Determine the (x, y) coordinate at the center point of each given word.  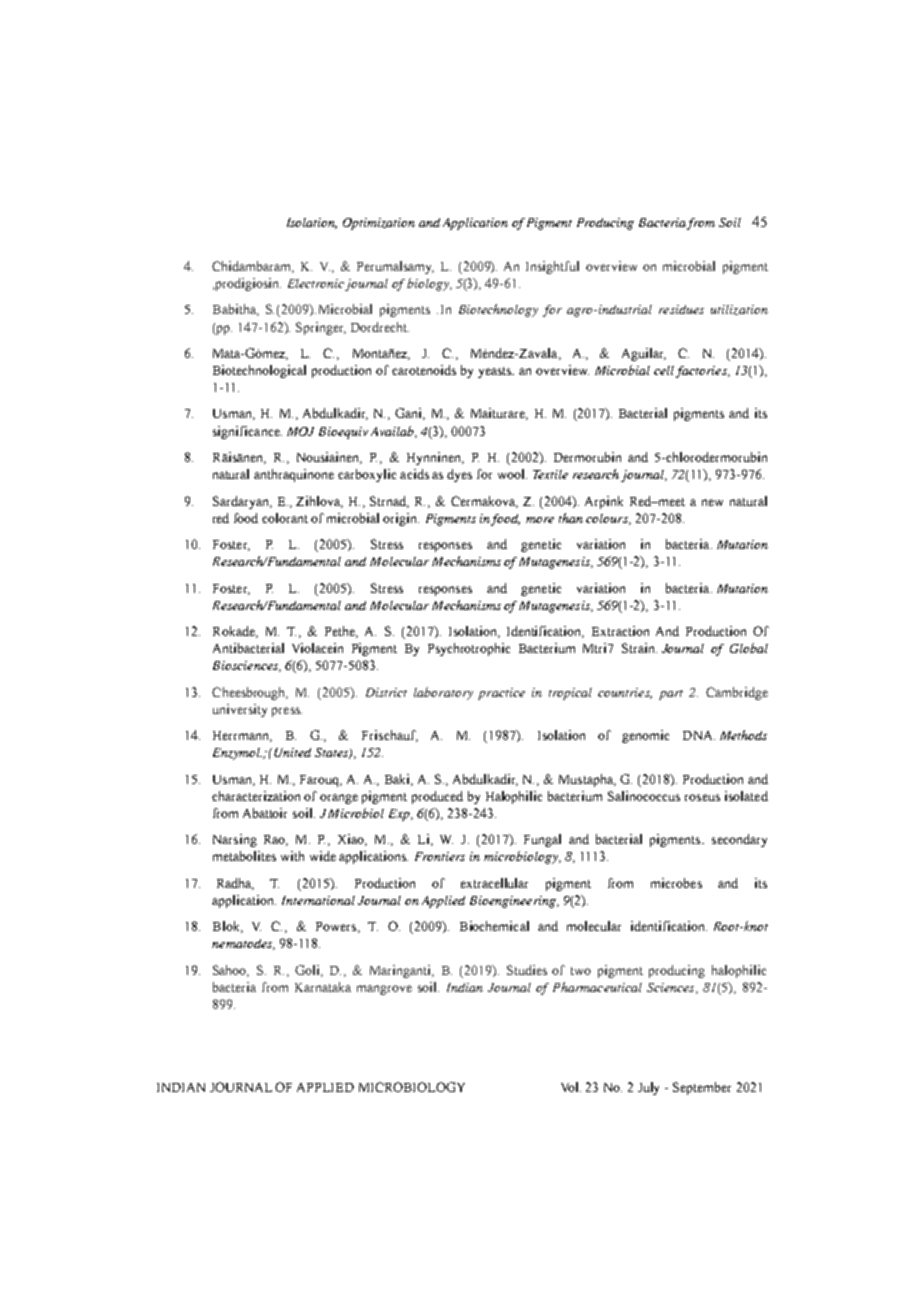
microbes (676, 883)
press (287, 712)
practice (501, 694)
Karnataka (323, 987)
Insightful (552, 267)
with (292, 856)
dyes (459, 475)
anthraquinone (294, 475)
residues (681, 309)
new (712, 502)
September (702, 1088)
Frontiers (440, 856)
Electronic (316, 283)
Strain (639, 648)
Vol (571, 1087)
